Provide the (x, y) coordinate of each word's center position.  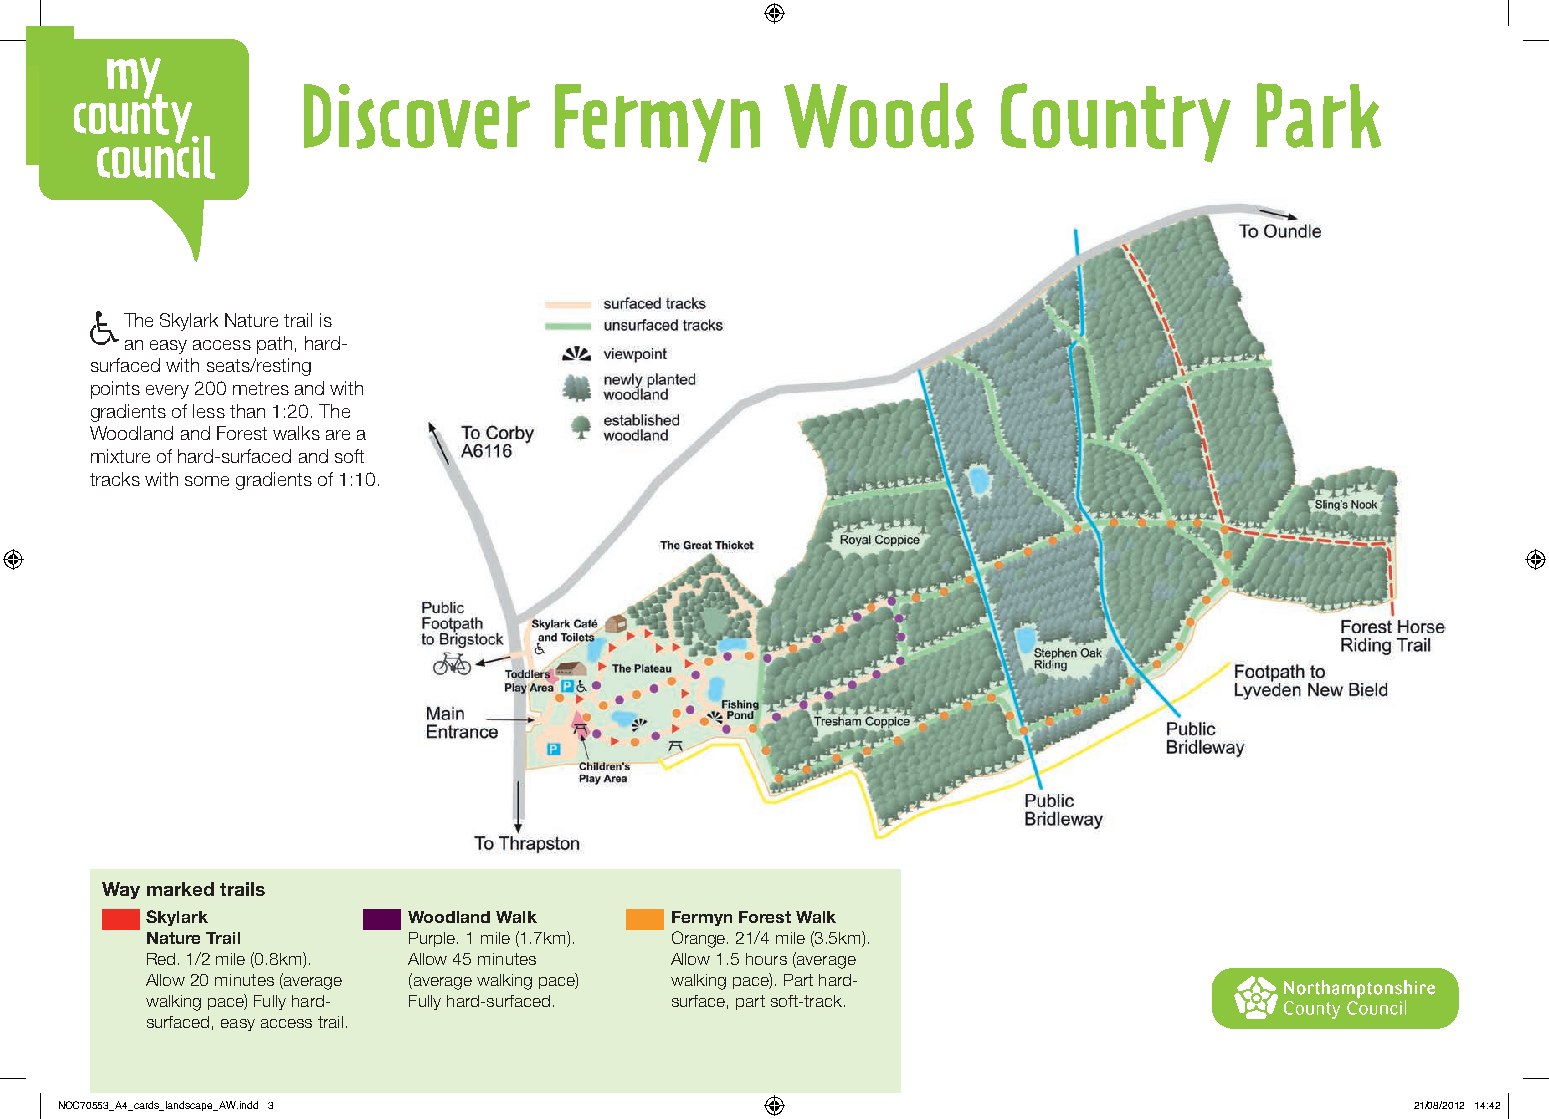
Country (1116, 123)
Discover (417, 116)
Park (1318, 115)
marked (180, 889)
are (338, 435)
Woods (879, 116)
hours (766, 959)
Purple (433, 939)
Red (161, 959)
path (274, 345)
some (207, 481)
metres (261, 388)
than (247, 411)
